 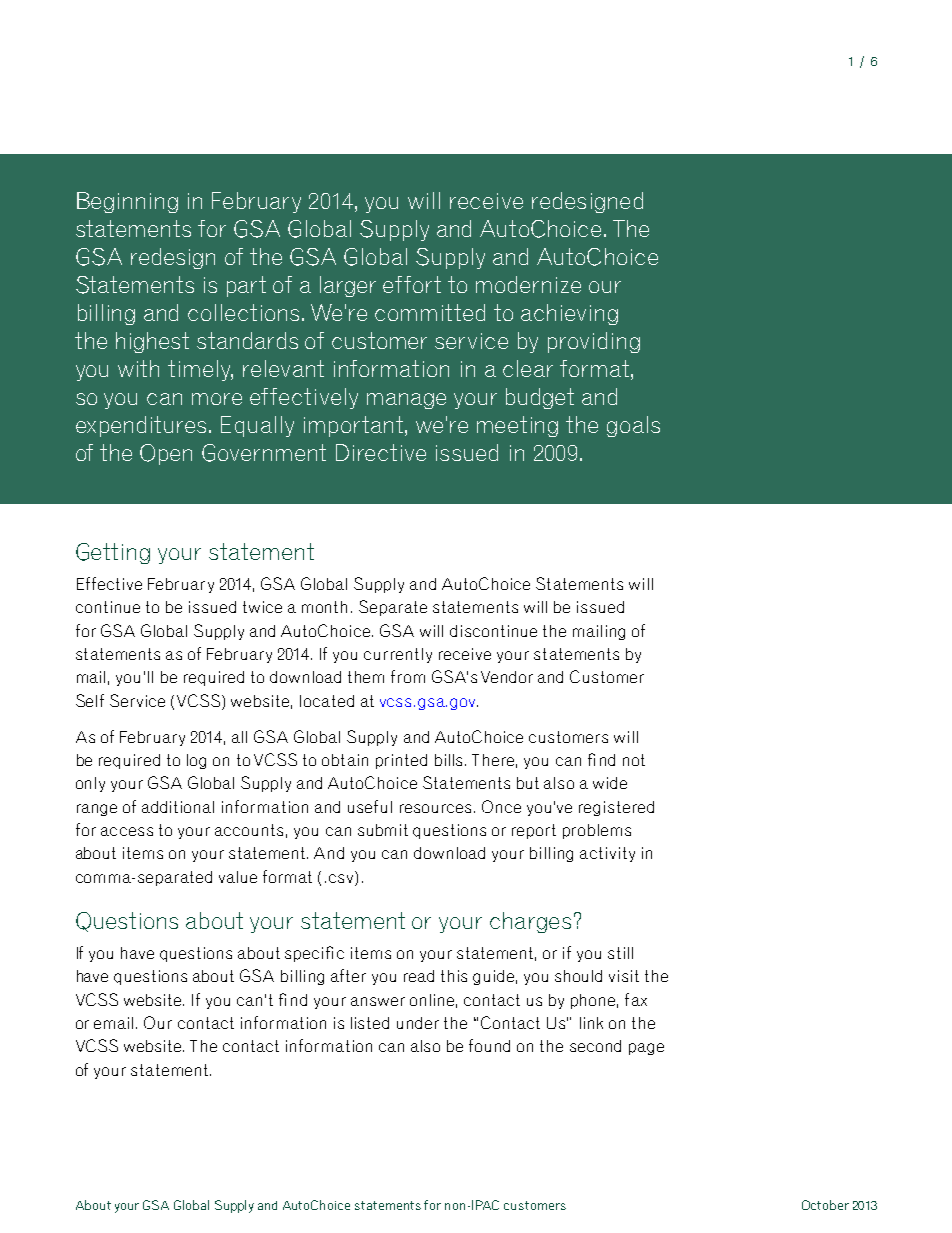 I want to click on Directive, so click(x=381, y=452).
